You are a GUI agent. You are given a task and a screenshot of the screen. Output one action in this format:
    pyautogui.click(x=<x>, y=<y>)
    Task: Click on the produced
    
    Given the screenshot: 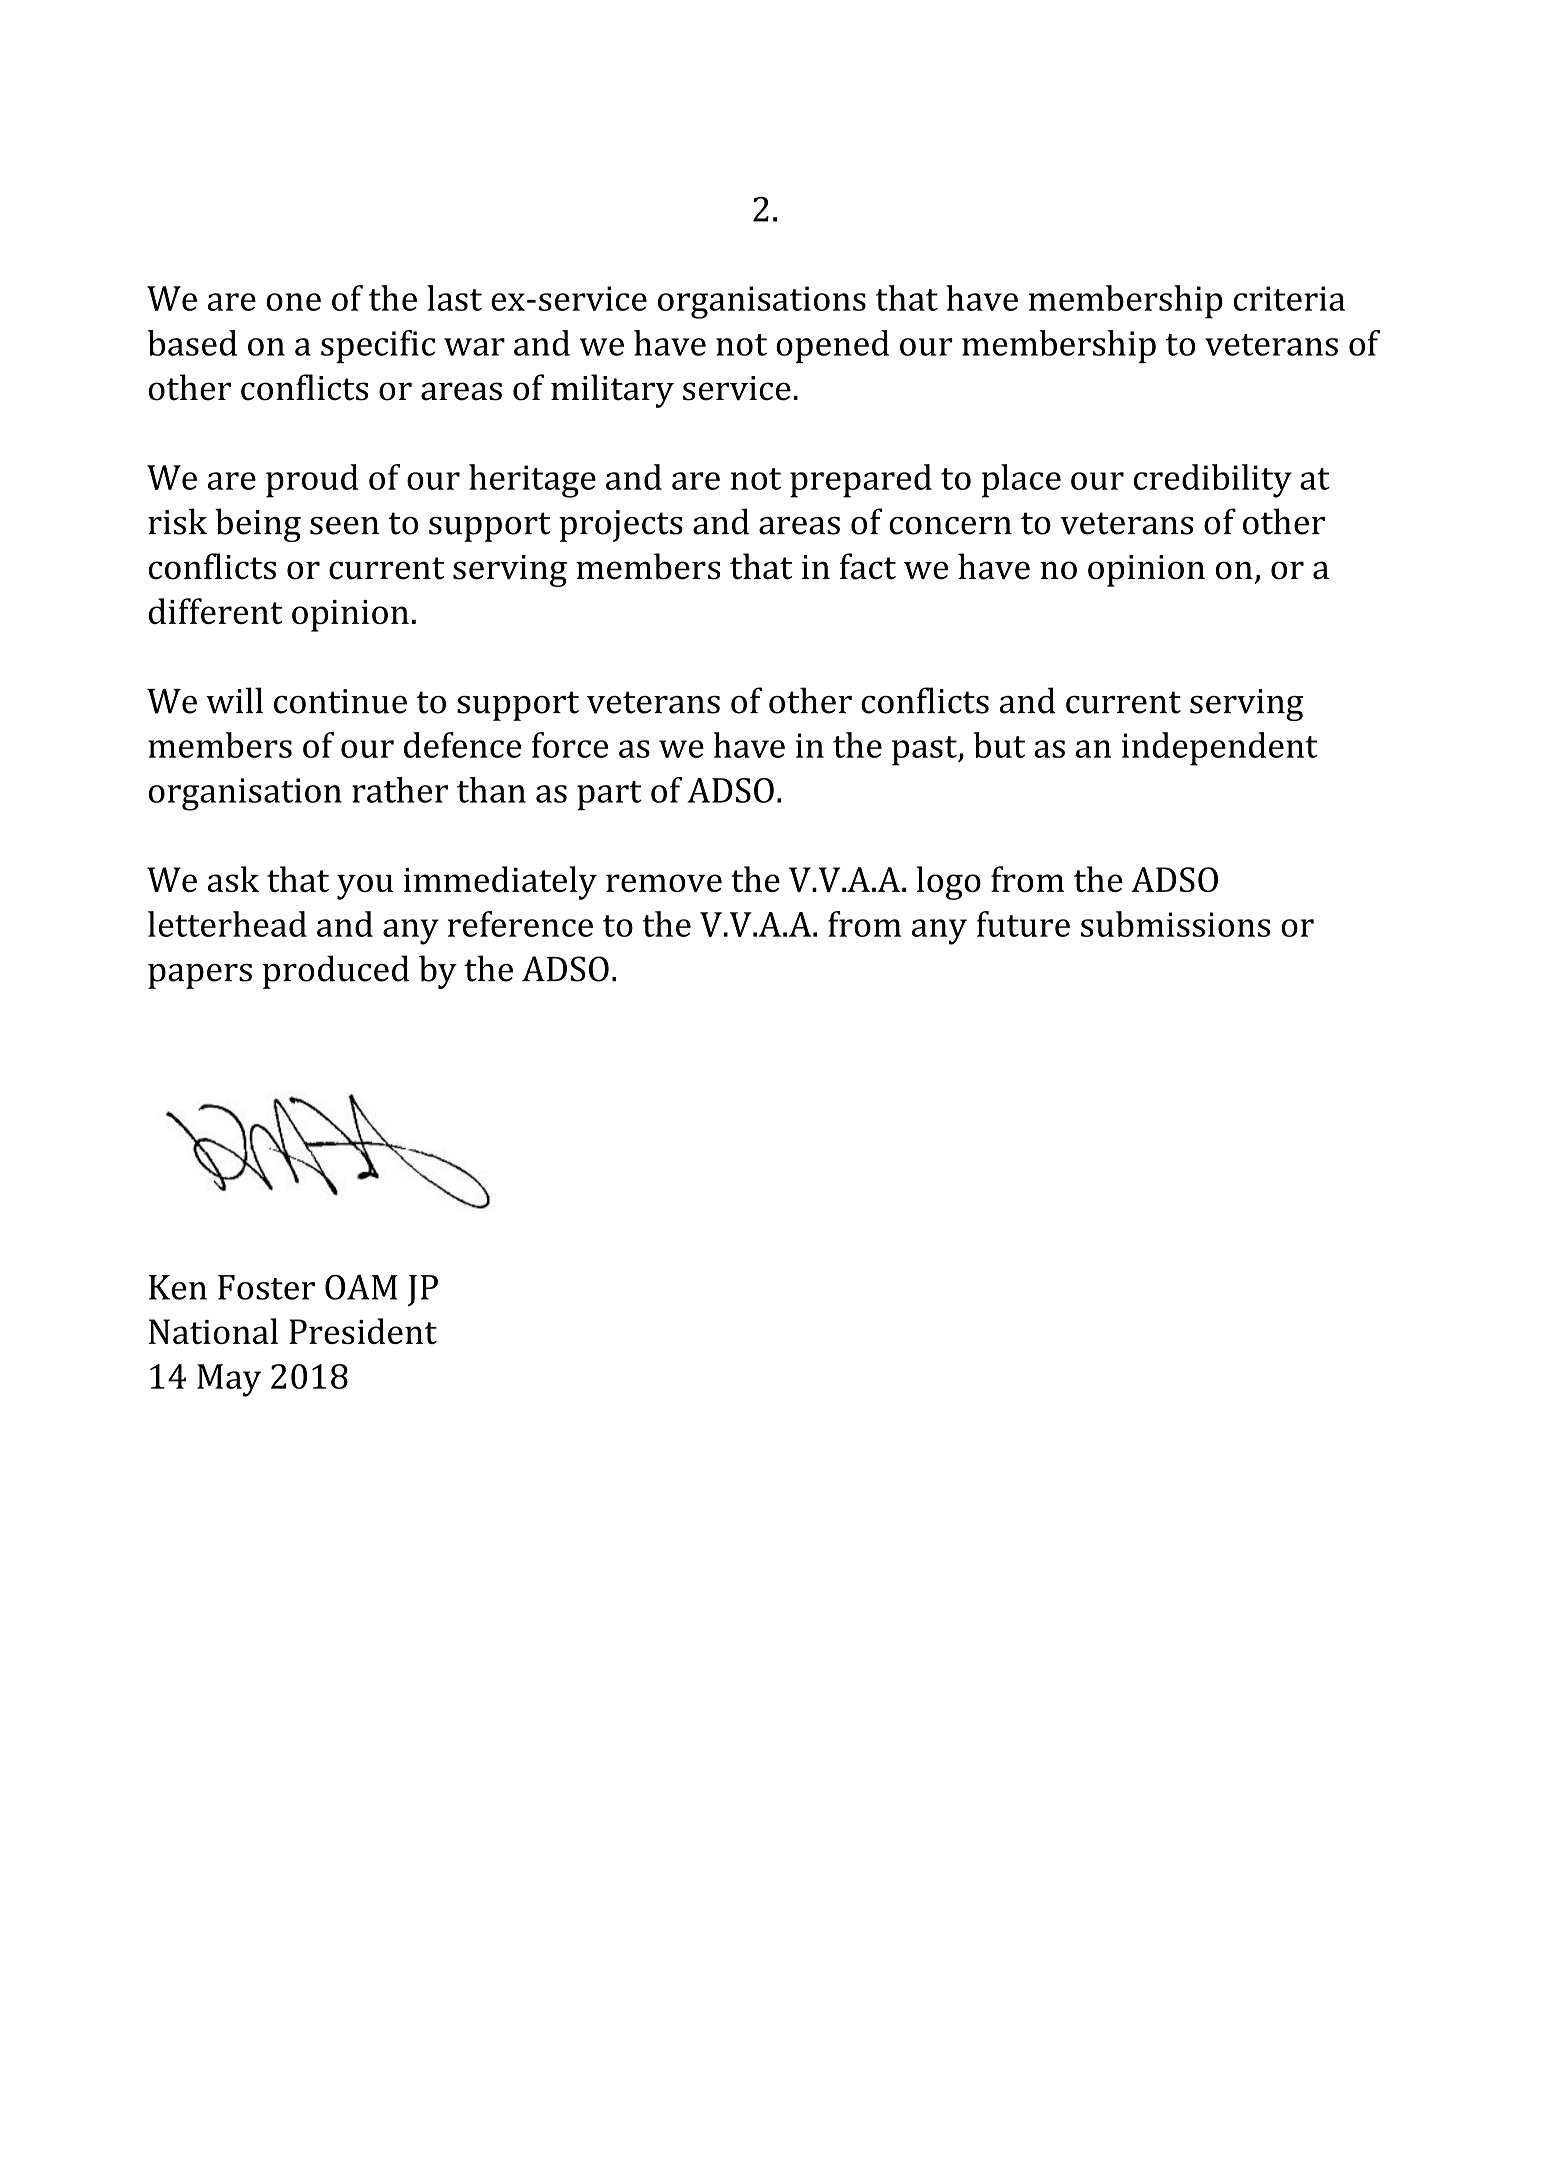 What is the action you would take?
    pyautogui.click(x=336, y=972)
